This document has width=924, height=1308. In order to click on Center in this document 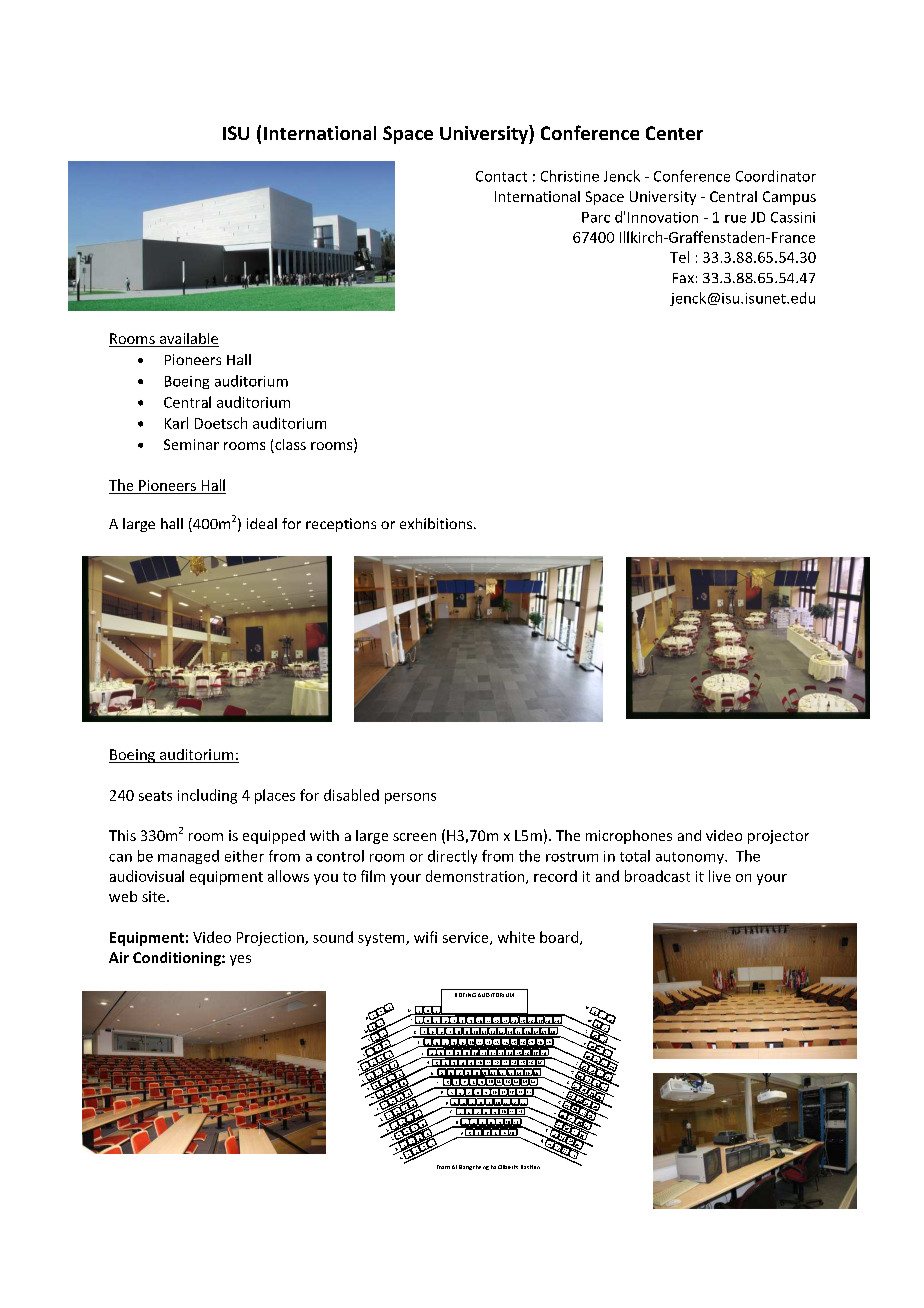, I will do `click(674, 133)`.
